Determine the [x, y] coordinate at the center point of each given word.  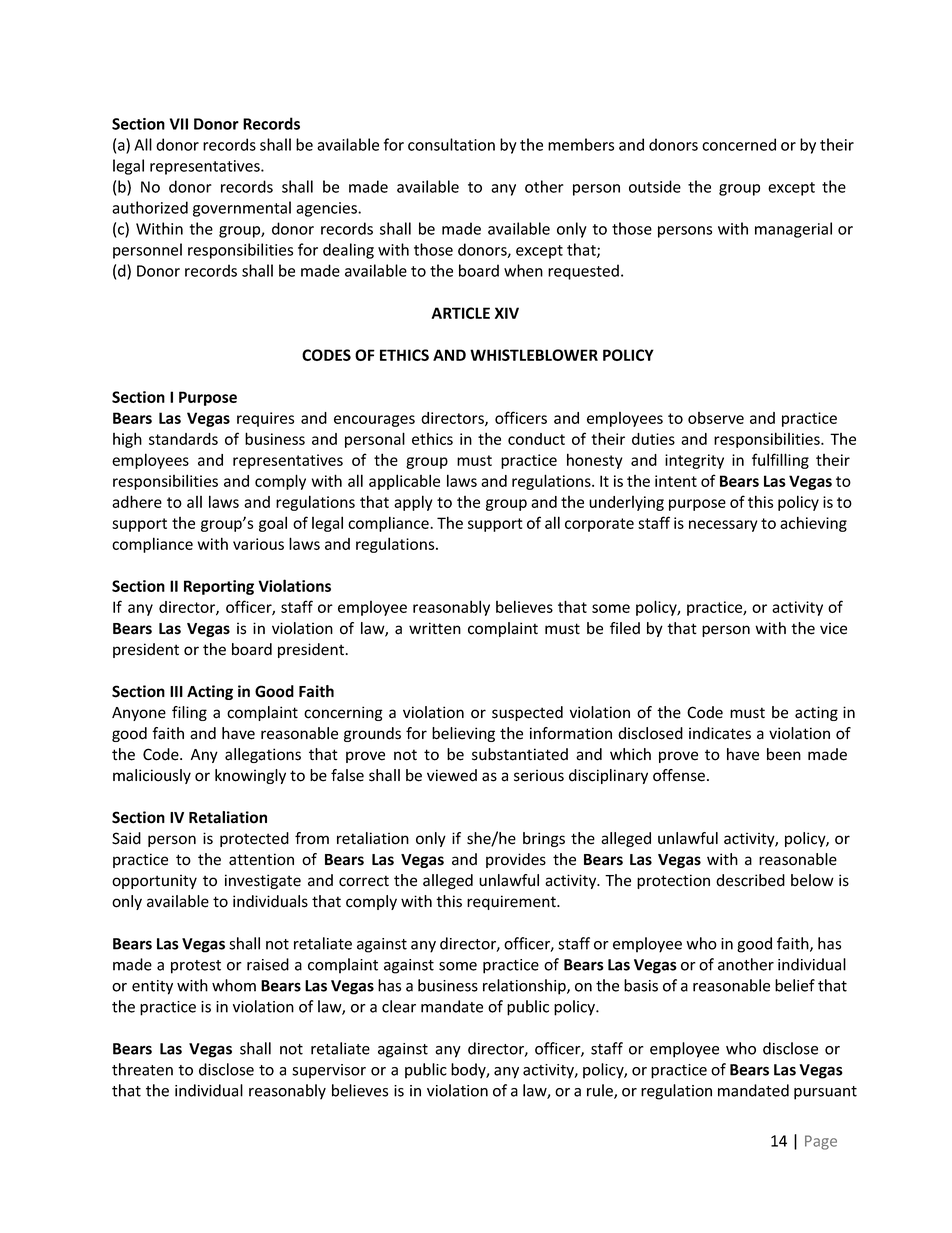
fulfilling [780, 461]
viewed [452, 775]
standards [183, 439]
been [784, 754]
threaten [142, 1069]
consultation [451, 144]
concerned [739, 144]
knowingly [250, 776]
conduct [536, 439]
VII [179, 124]
